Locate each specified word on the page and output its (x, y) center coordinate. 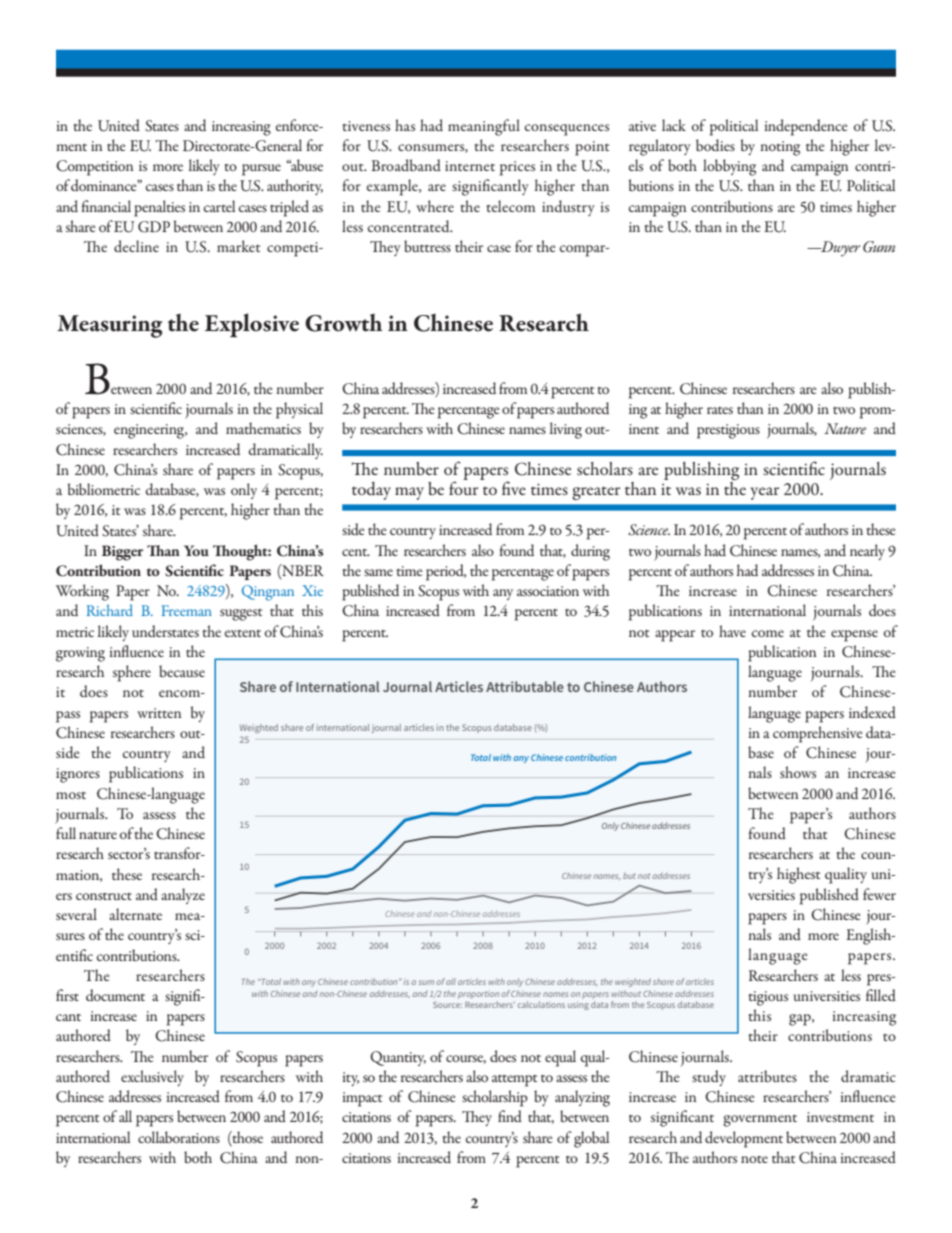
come (768, 633)
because (182, 671)
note (754, 1159)
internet (470, 166)
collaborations (179, 1137)
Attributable (525, 686)
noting (780, 148)
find (510, 1116)
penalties (159, 208)
